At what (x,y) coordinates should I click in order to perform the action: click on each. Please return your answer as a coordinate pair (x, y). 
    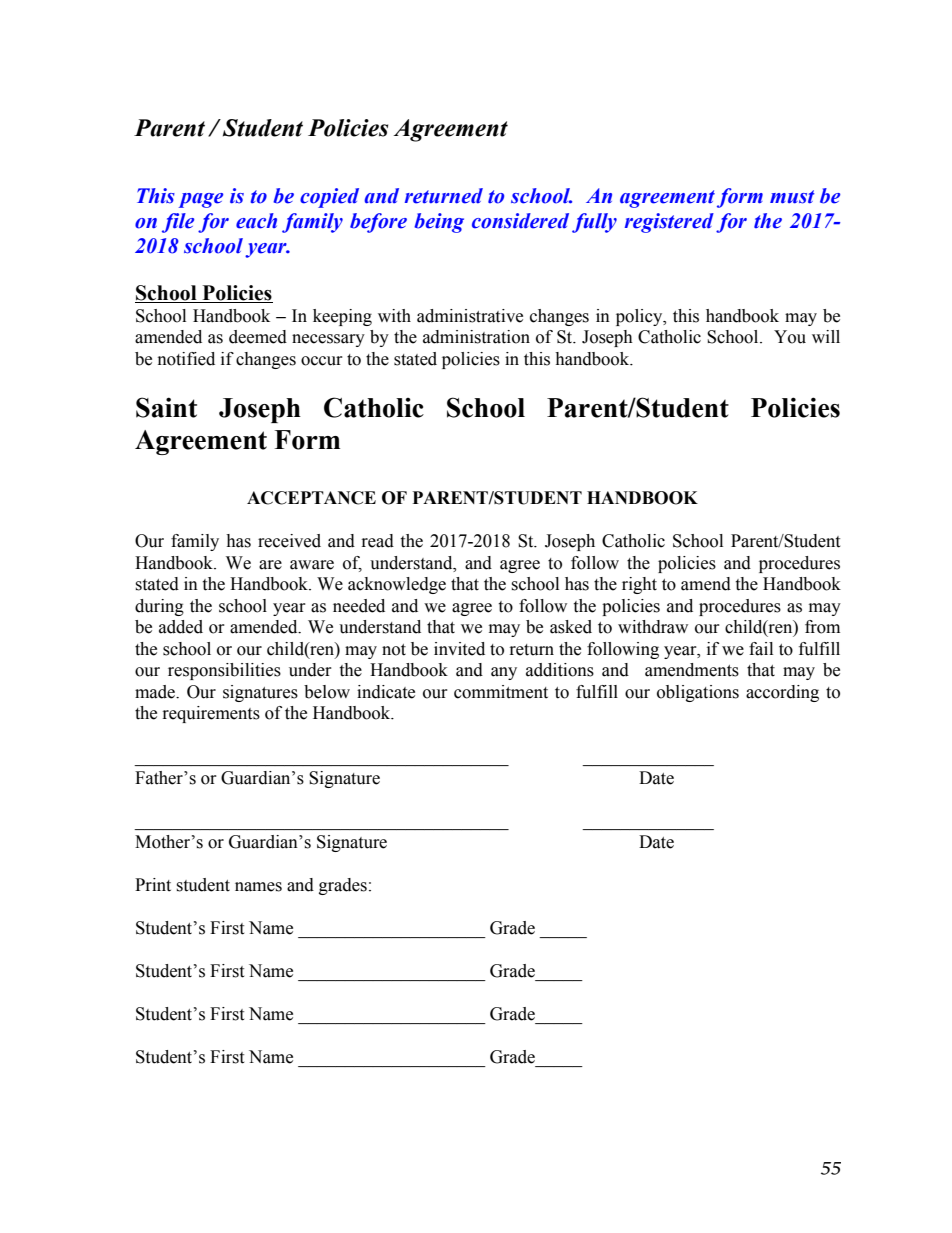
    Looking at the image, I should click on (256, 221).
